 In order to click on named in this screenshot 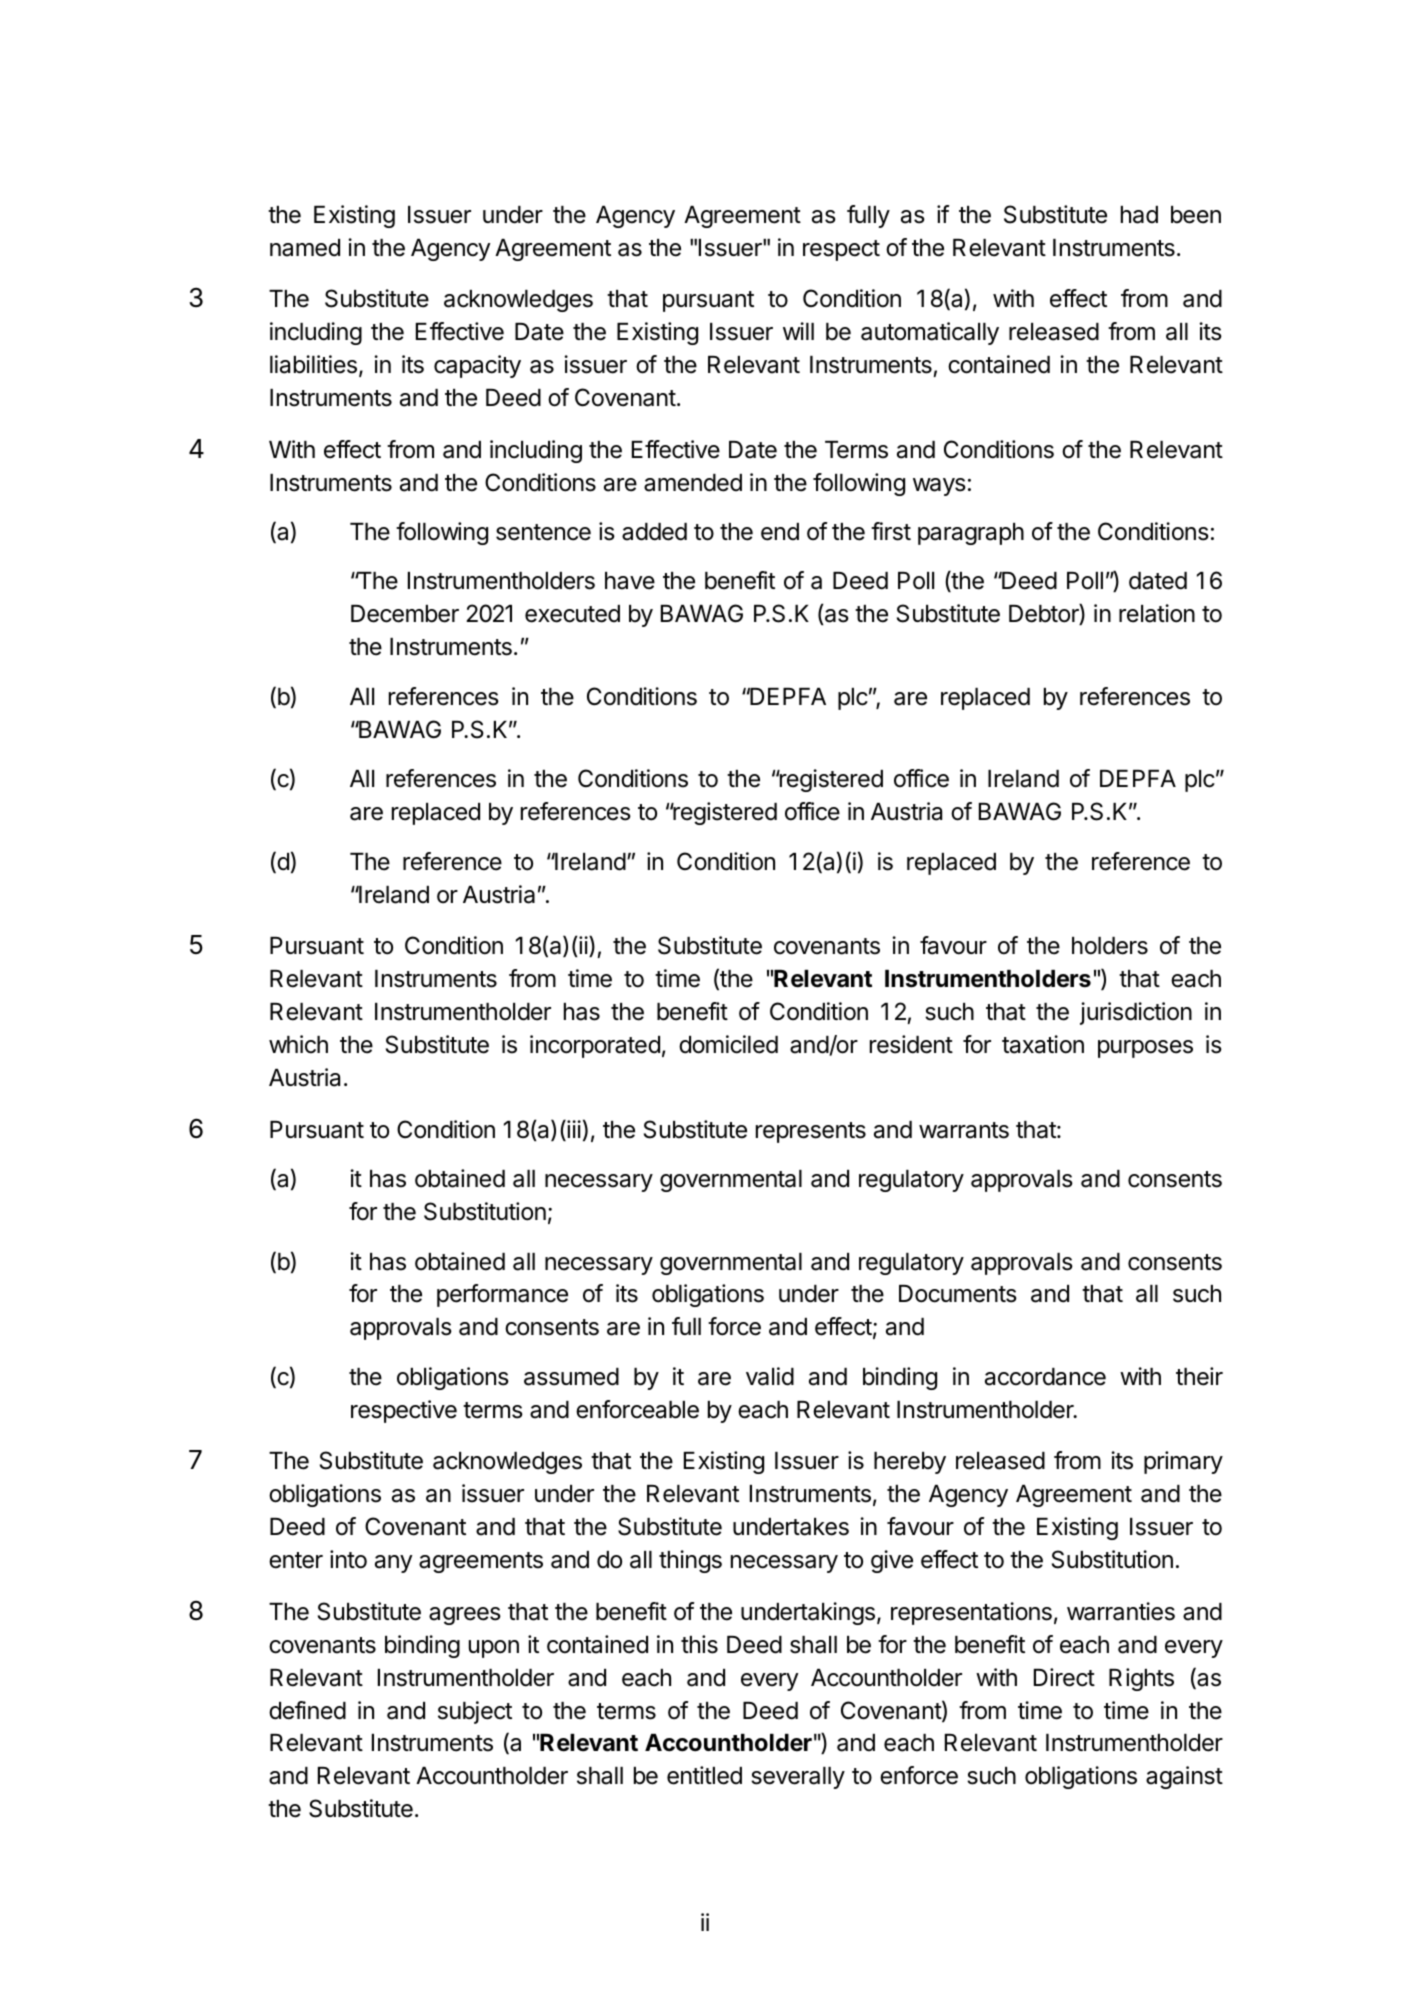, I will do `click(305, 248)`.
